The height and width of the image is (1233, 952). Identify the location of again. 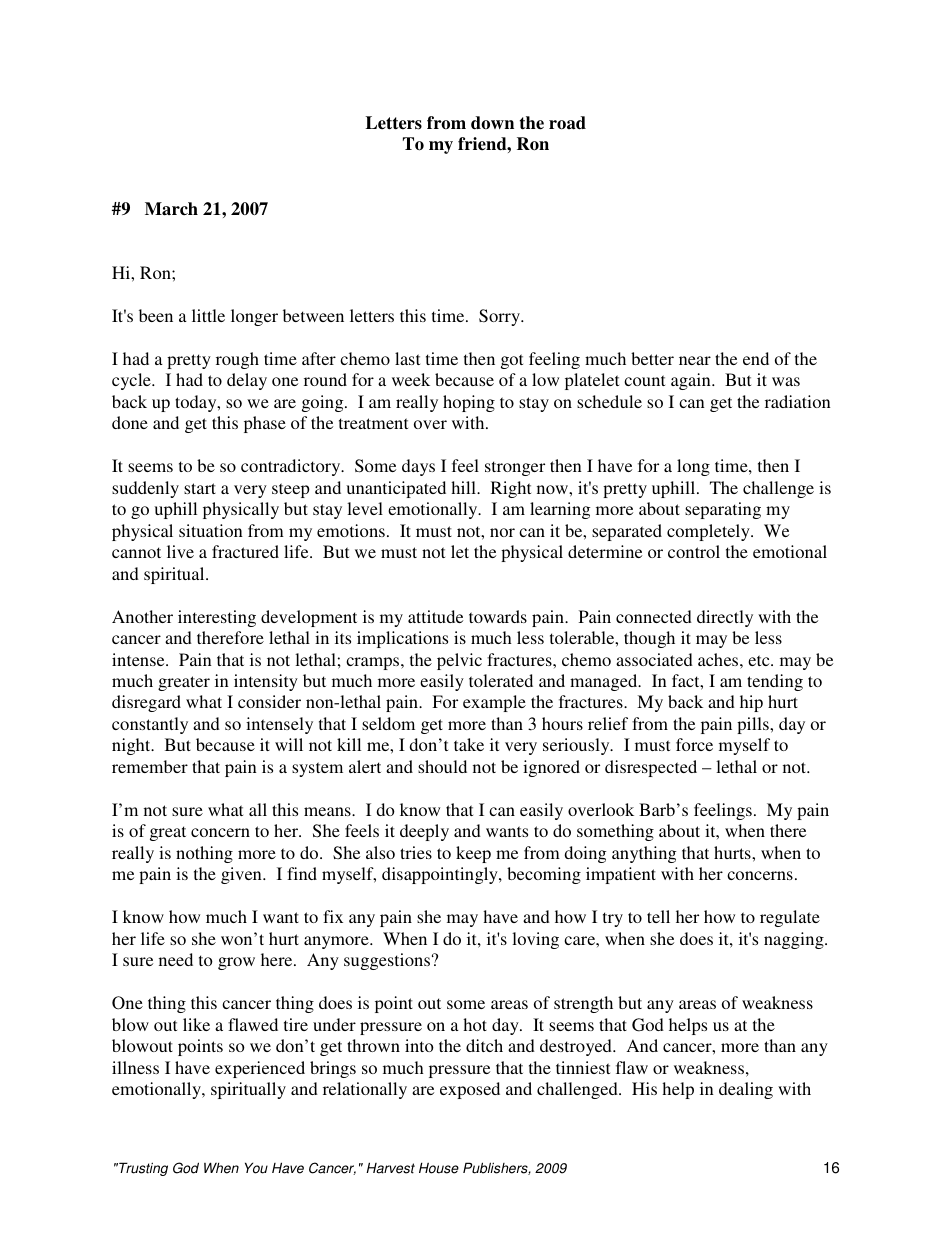
(692, 381).
